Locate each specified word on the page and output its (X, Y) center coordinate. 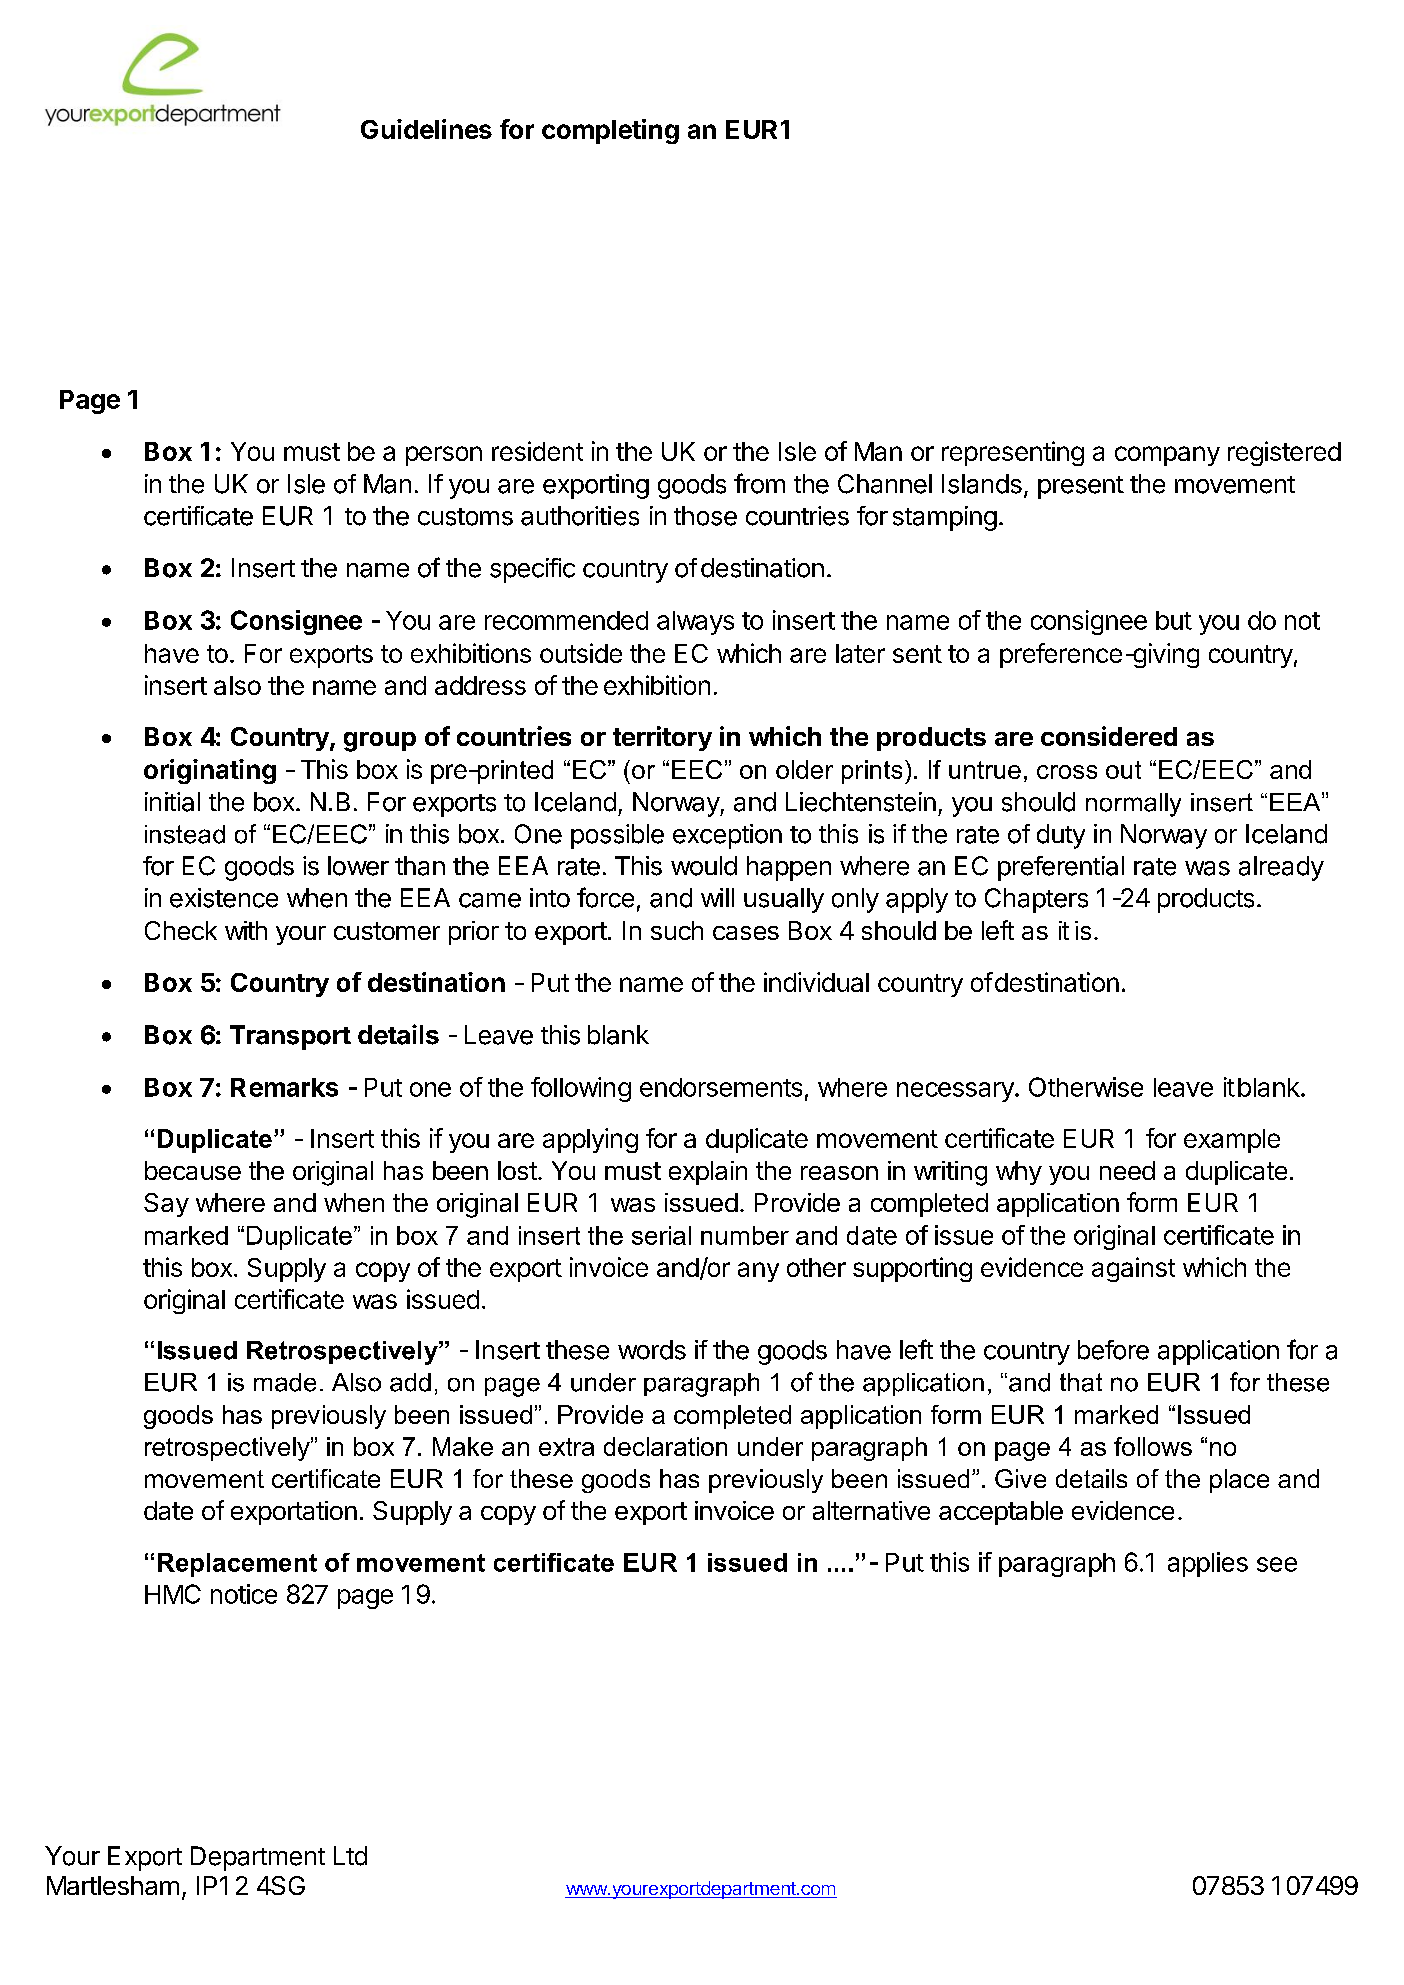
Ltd (350, 1856)
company (1167, 456)
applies (1208, 1564)
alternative (871, 1510)
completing (610, 131)
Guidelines (426, 129)
